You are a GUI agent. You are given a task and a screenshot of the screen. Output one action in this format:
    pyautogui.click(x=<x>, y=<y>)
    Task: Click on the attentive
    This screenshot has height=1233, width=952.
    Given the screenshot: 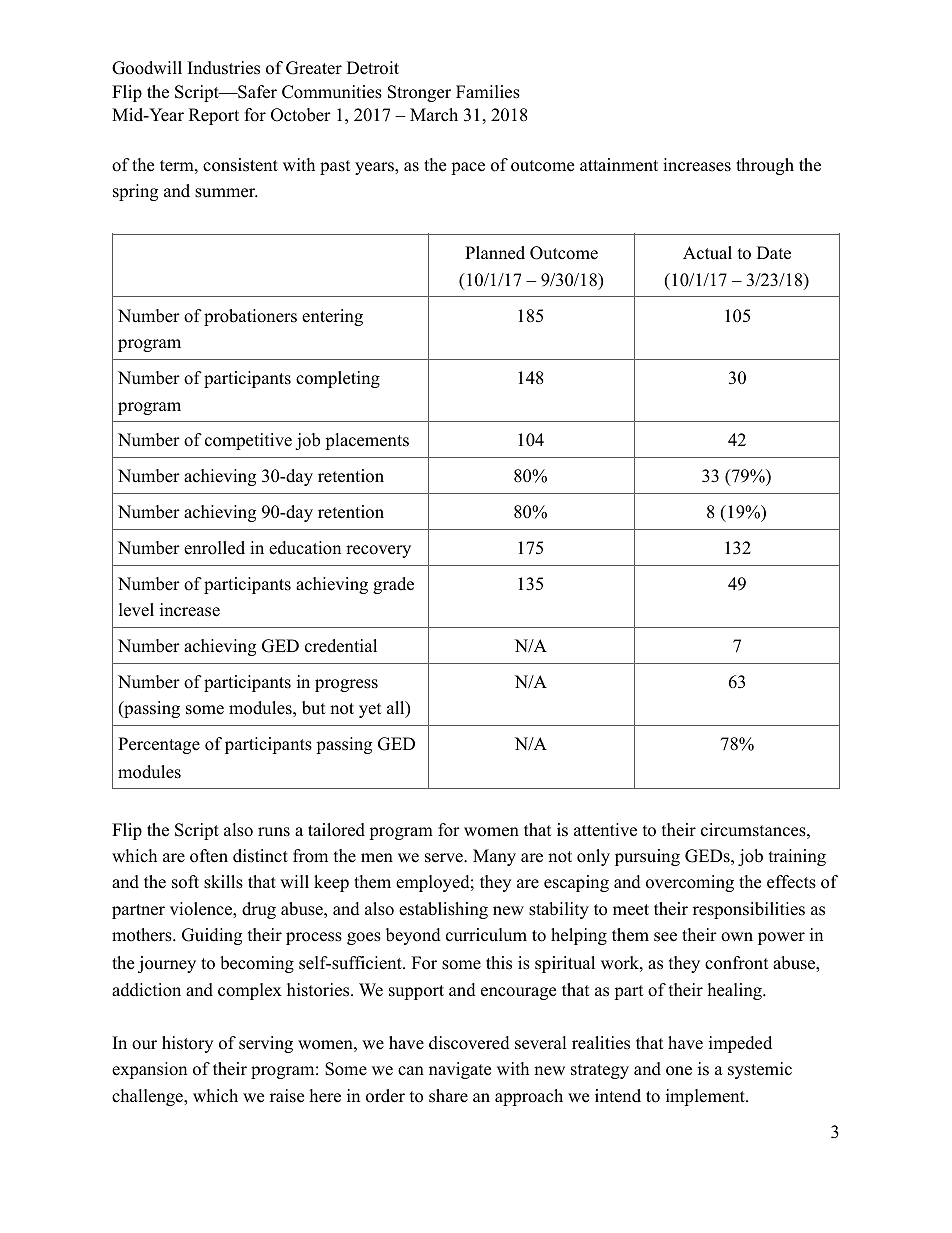 What is the action you would take?
    pyautogui.click(x=605, y=830)
